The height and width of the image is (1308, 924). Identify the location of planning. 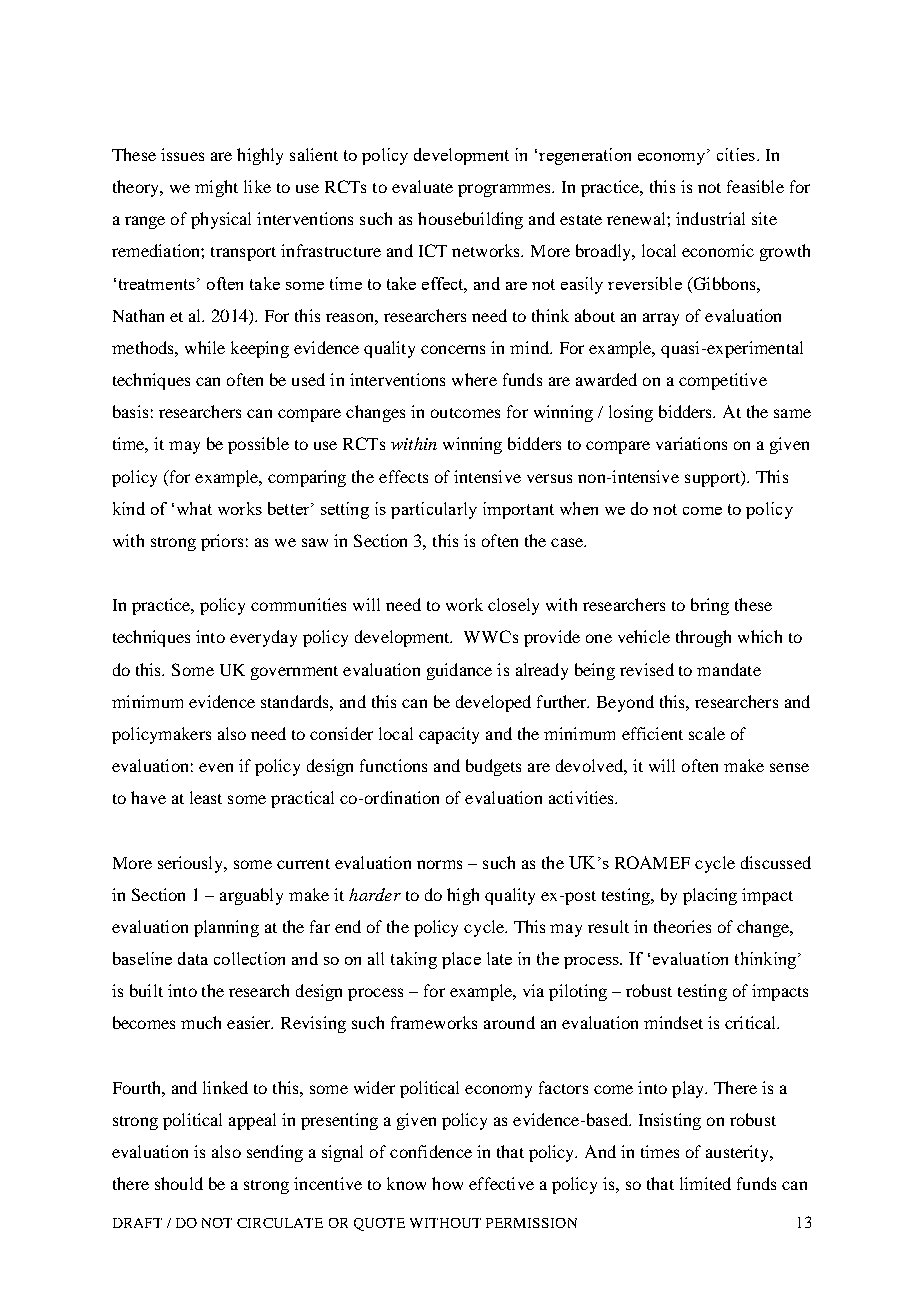
(226, 928).
